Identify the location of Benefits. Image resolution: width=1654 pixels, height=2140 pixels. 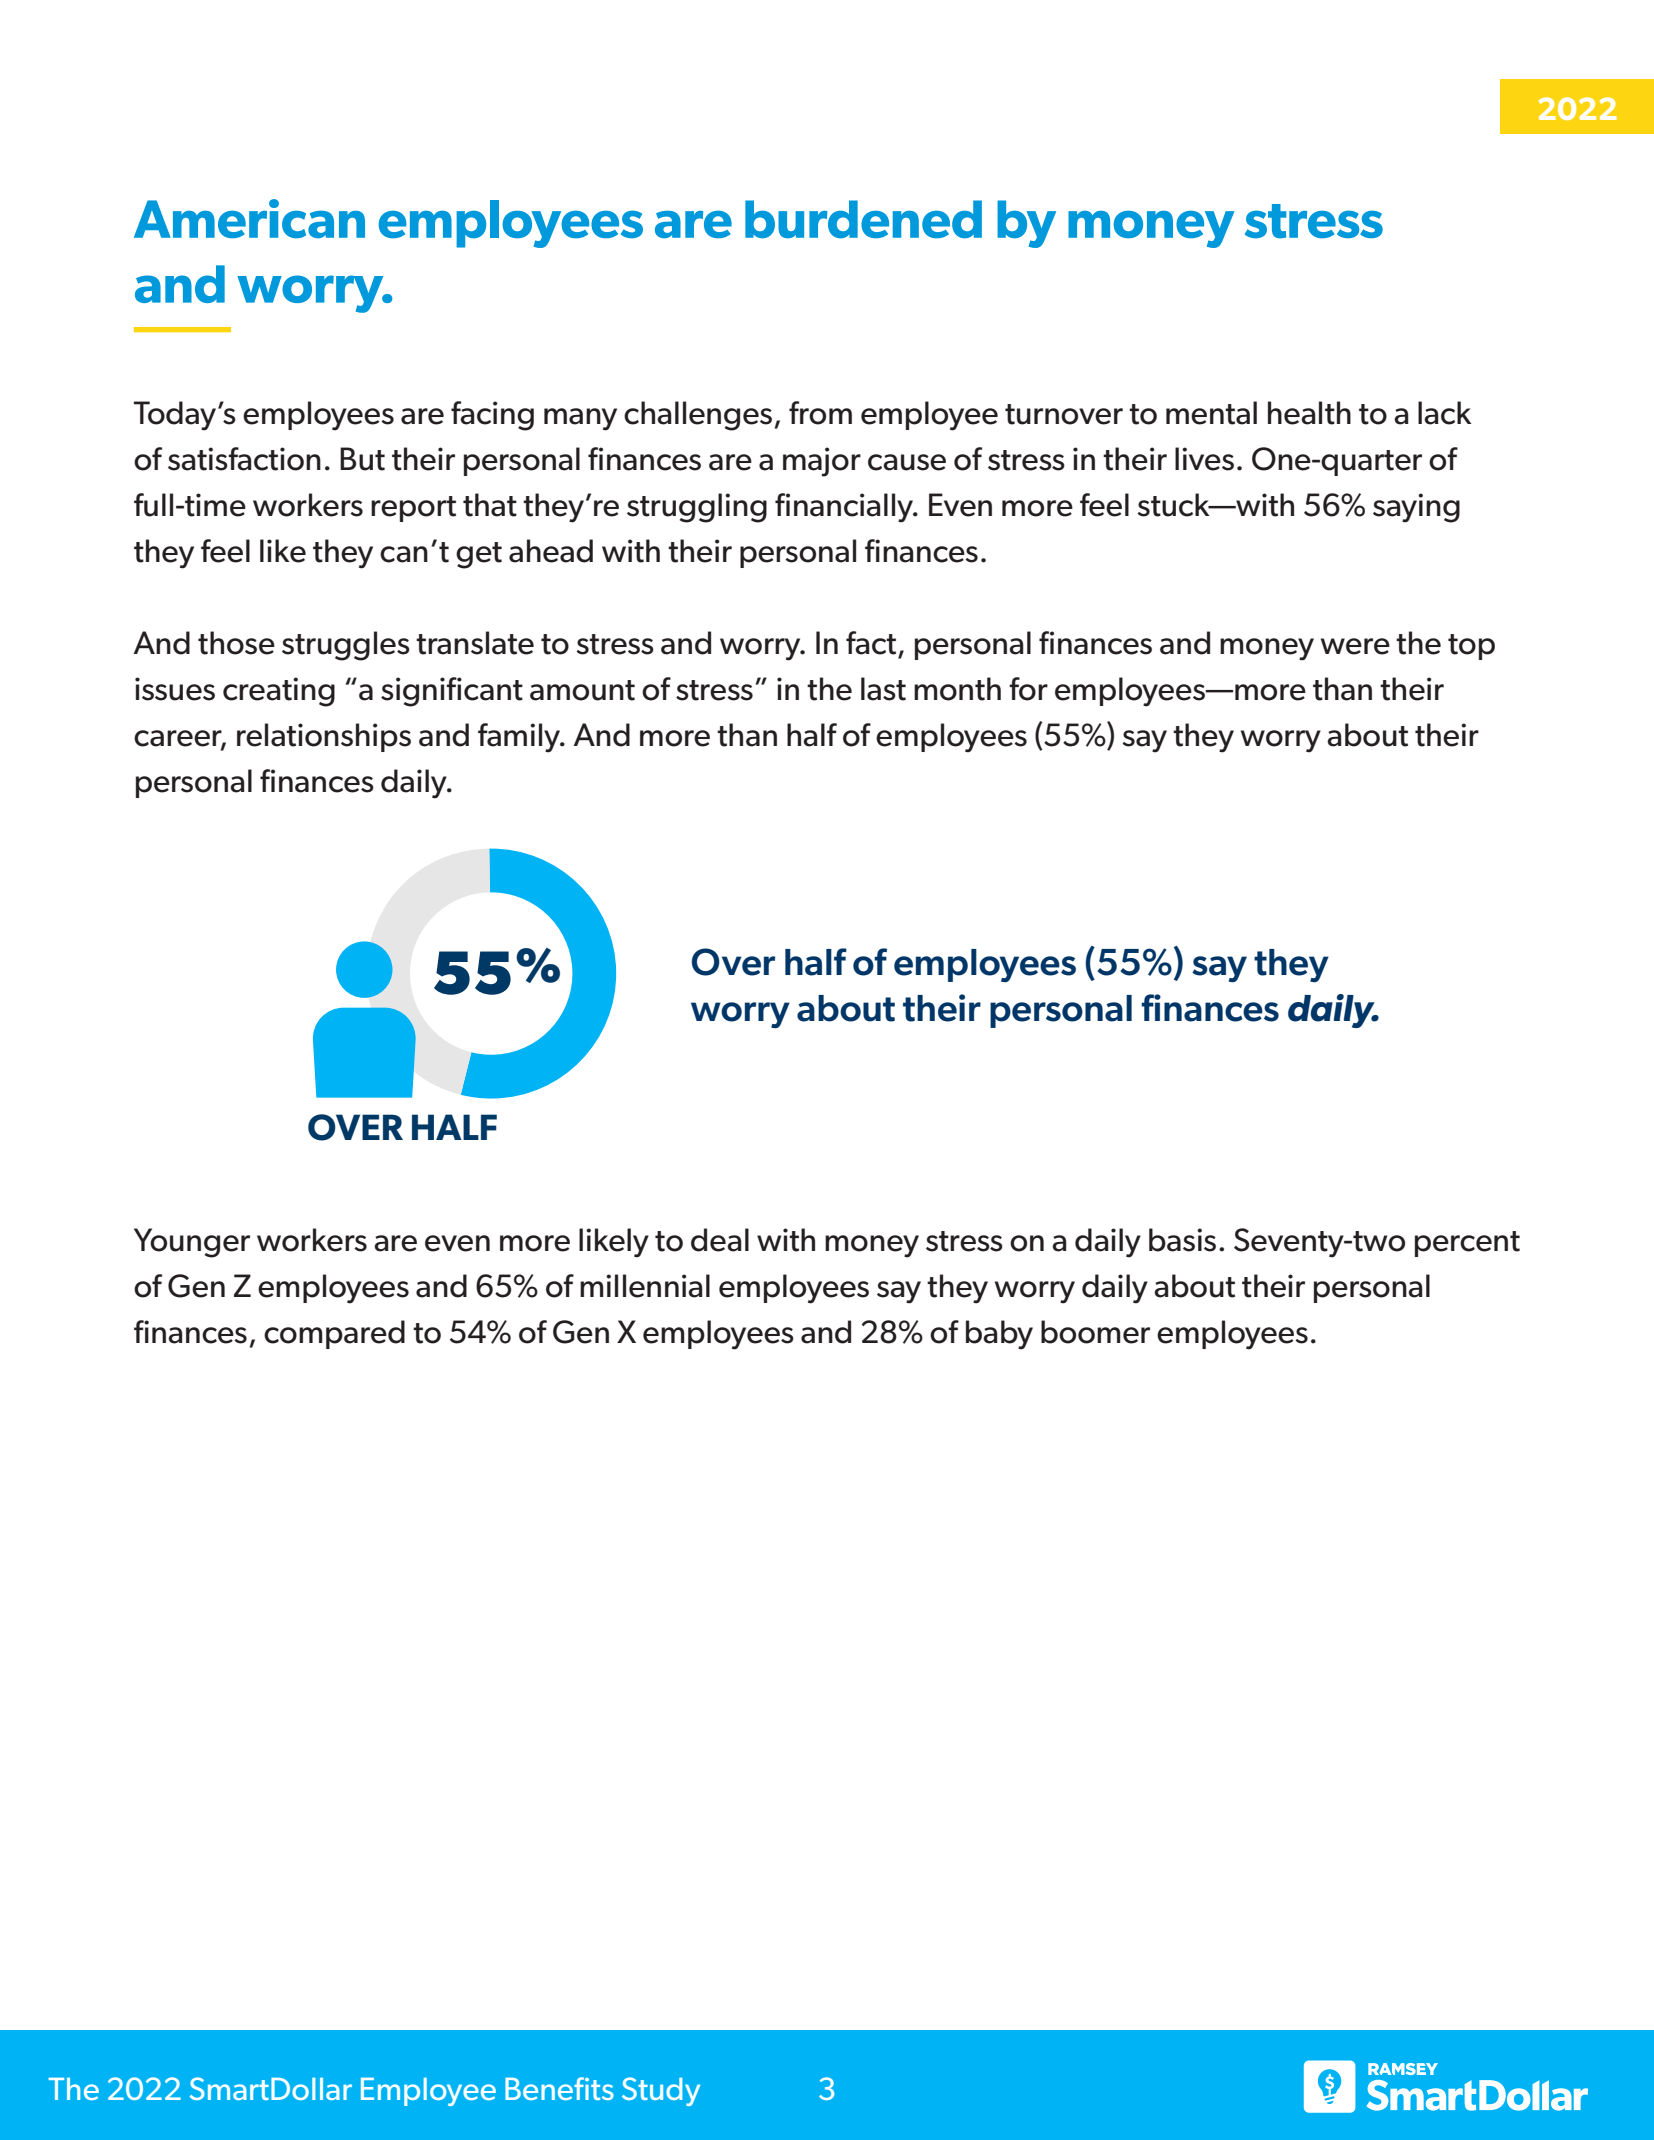
(559, 2088).
